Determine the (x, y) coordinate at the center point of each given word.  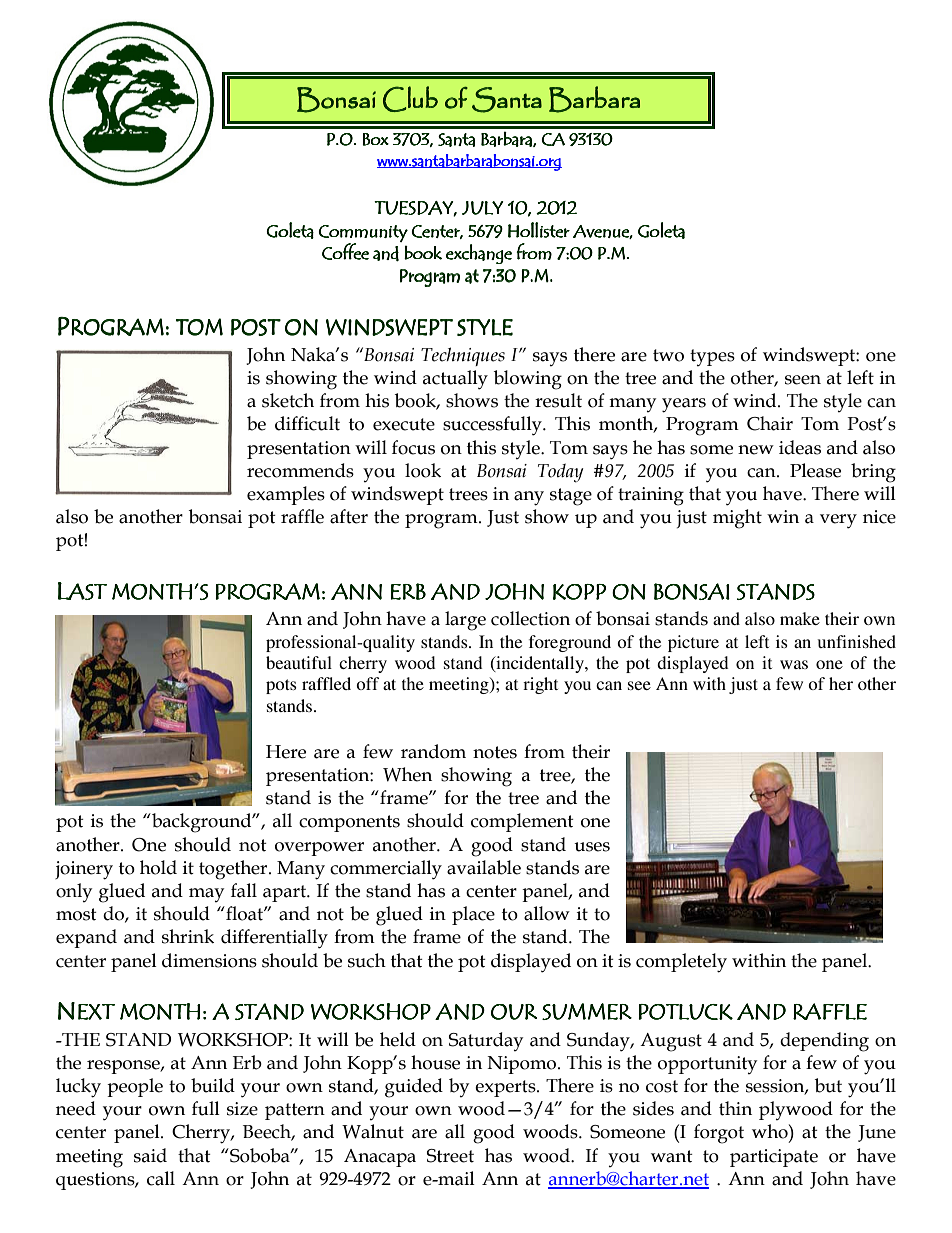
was (794, 664)
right (540, 685)
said (150, 1155)
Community (363, 234)
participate (774, 1158)
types (712, 357)
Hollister (539, 230)
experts (506, 1088)
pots (281, 686)
